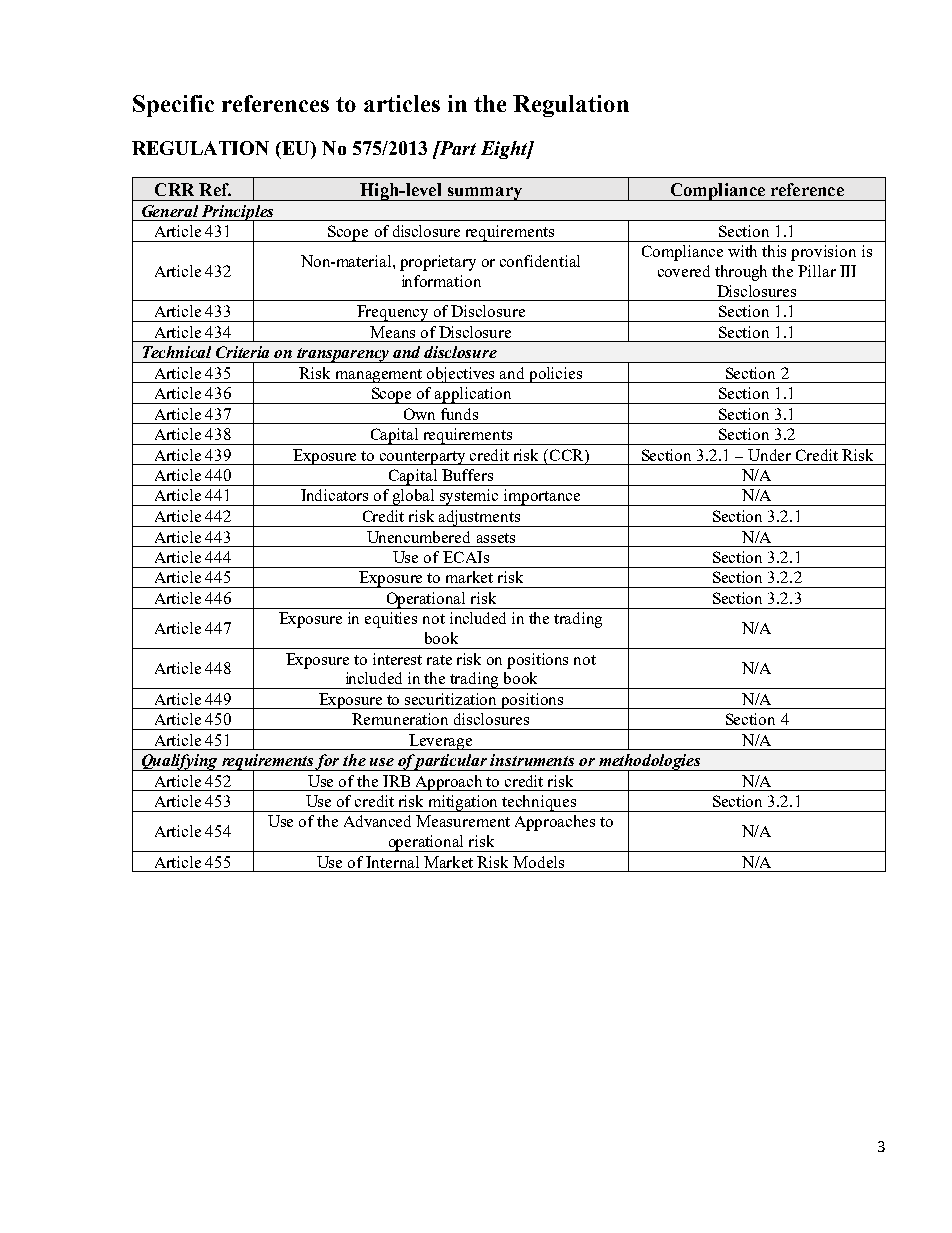 This image has width=952, height=1233. Describe the element at coordinates (391, 620) in the image. I see `equities` at that location.
